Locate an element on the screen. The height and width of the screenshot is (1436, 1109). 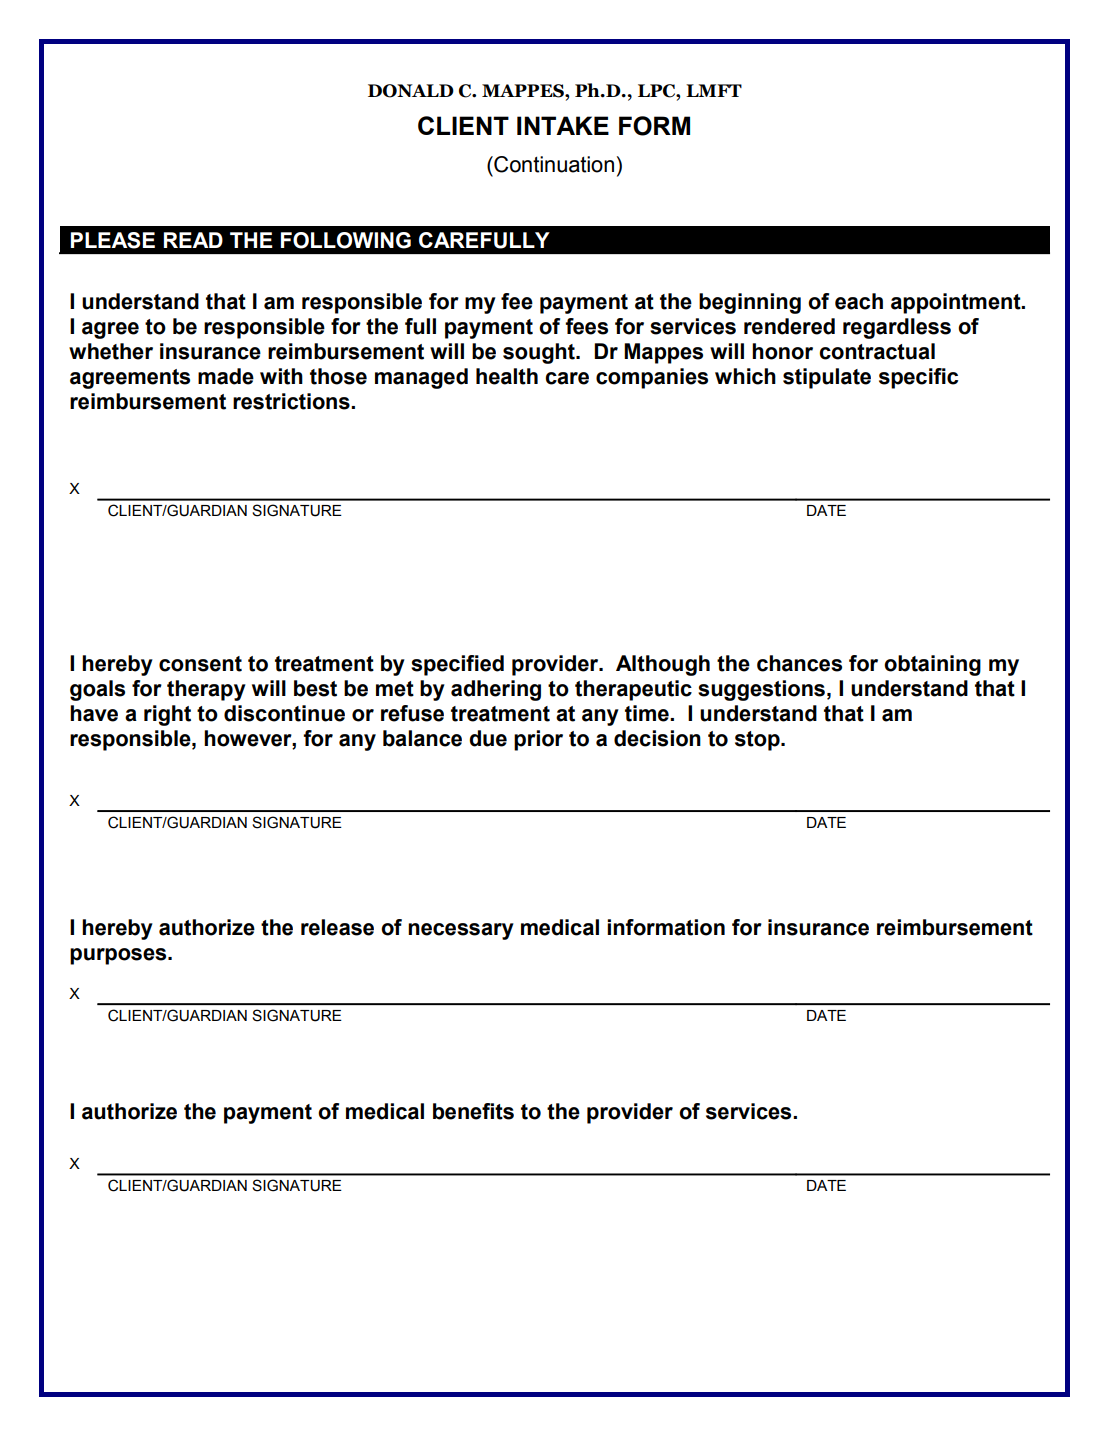
health is located at coordinates (507, 376).
